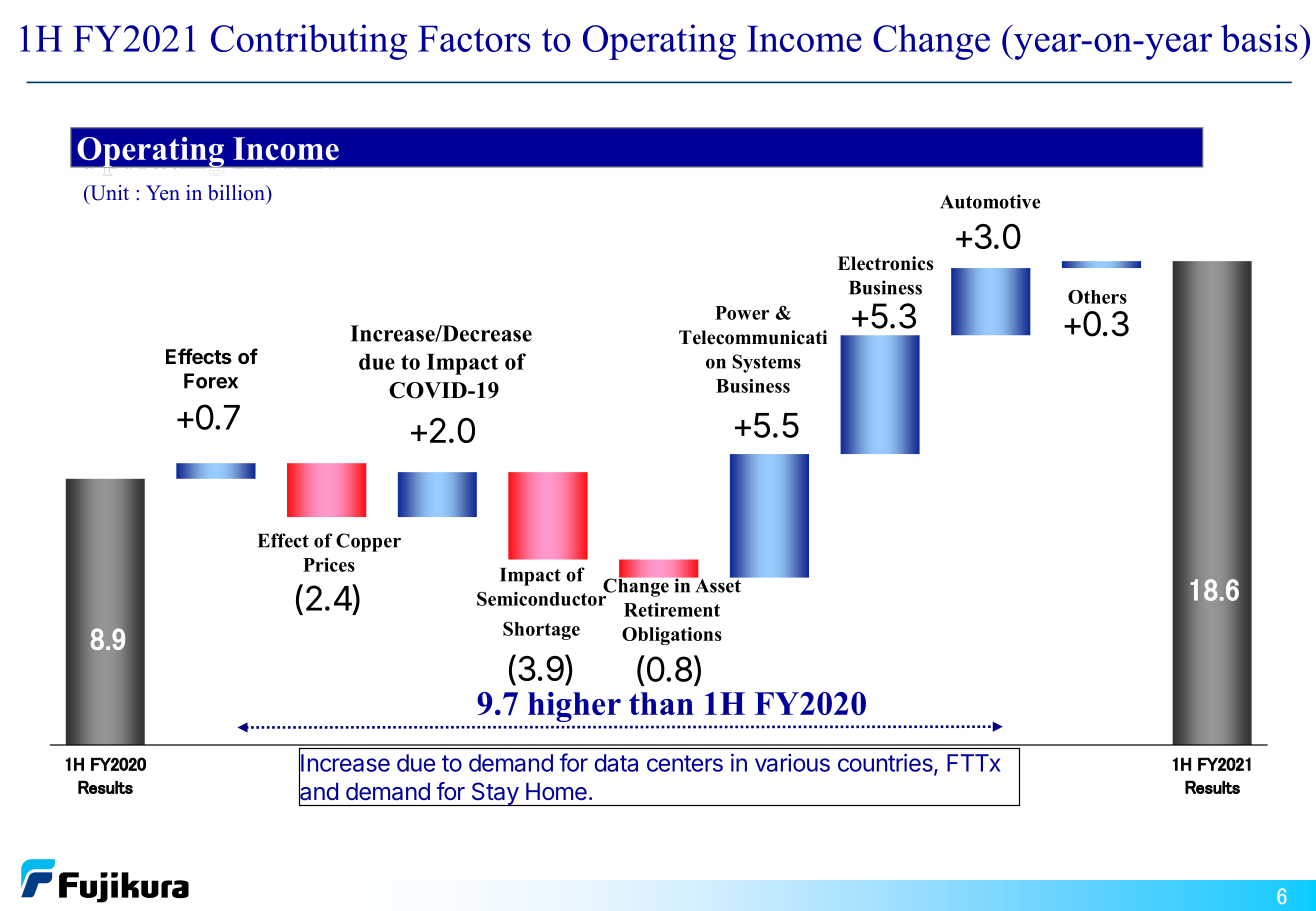 The height and width of the screenshot is (911, 1316). Describe the element at coordinates (685, 763) in the screenshot. I see `centers` at that location.
